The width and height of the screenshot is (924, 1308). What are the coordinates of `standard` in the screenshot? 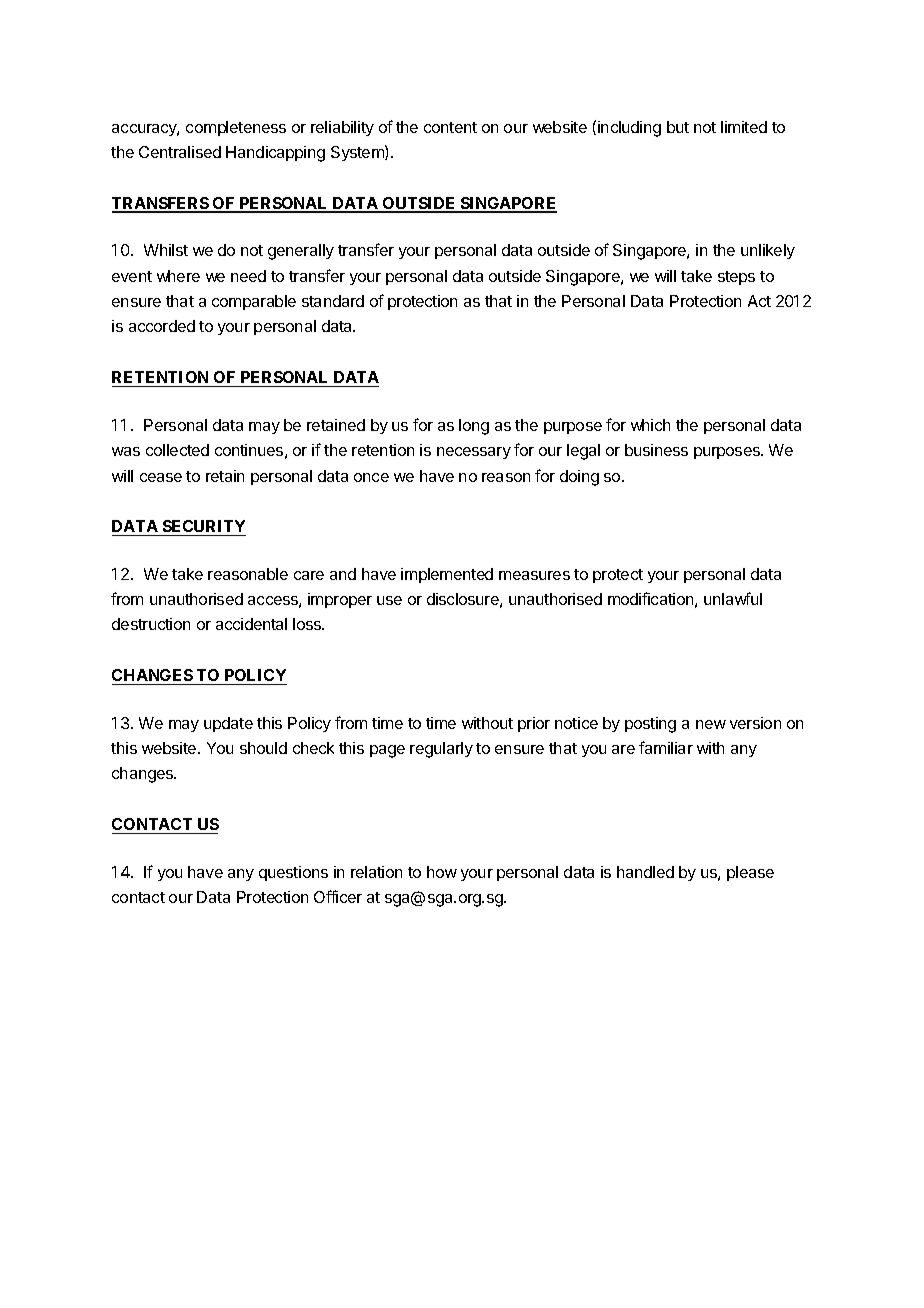 It's located at (333, 301).
